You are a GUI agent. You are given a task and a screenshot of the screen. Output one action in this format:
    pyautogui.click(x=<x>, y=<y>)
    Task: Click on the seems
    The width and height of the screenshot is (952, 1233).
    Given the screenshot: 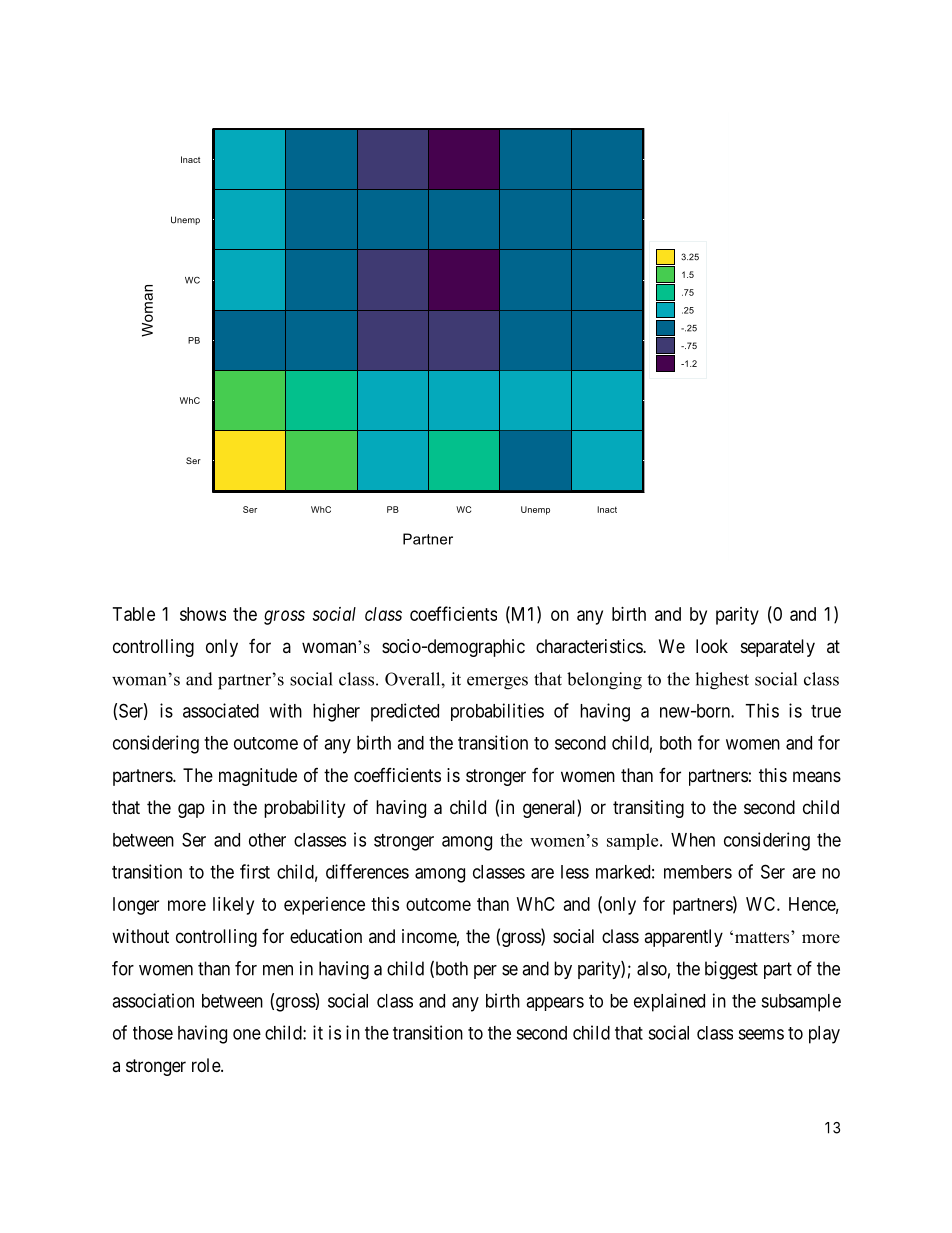 What is the action you would take?
    pyautogui.click(x=761, y=1034)
